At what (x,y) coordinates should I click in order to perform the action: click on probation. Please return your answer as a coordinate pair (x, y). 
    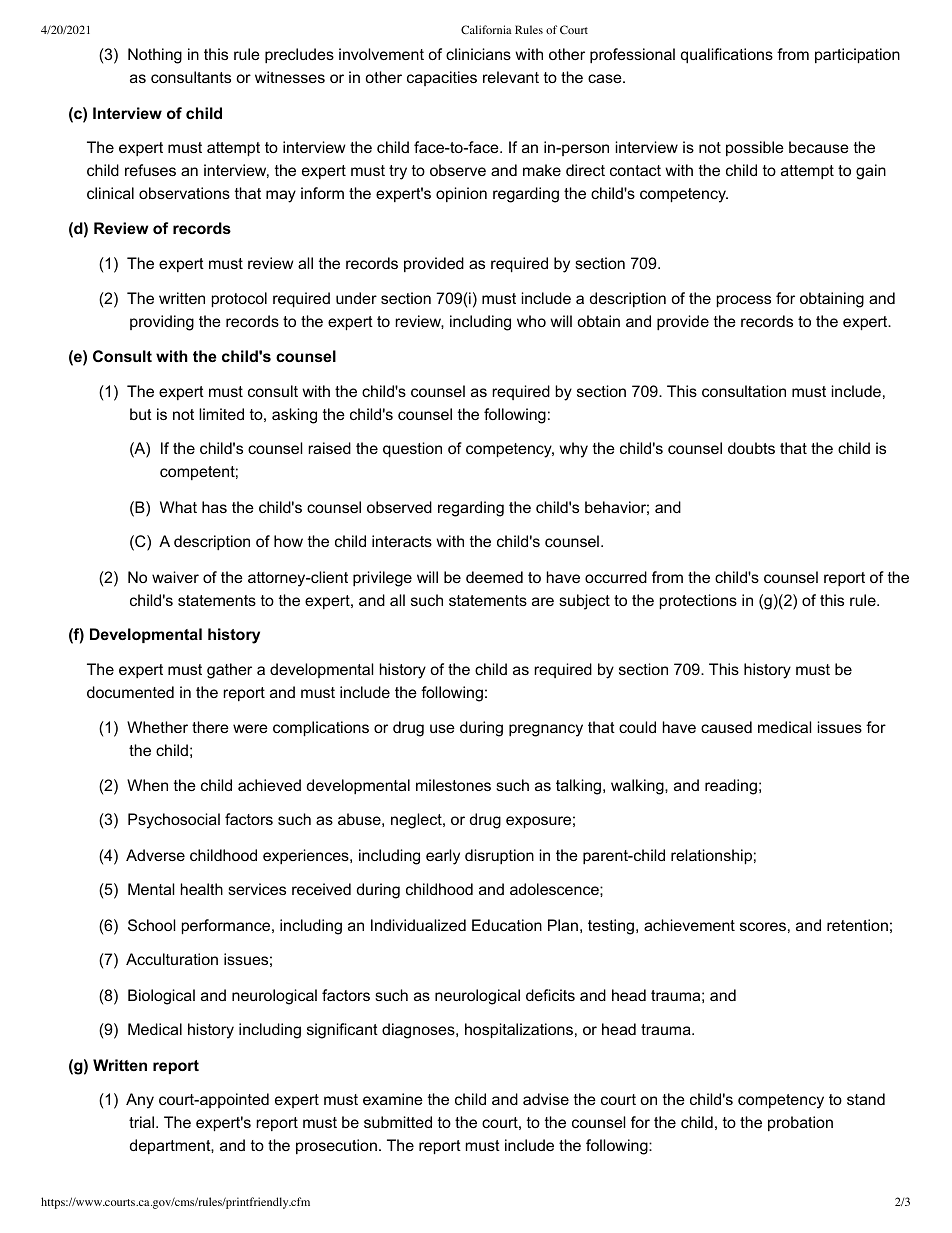
    Looking at the image, I should click on (800, 1123).
